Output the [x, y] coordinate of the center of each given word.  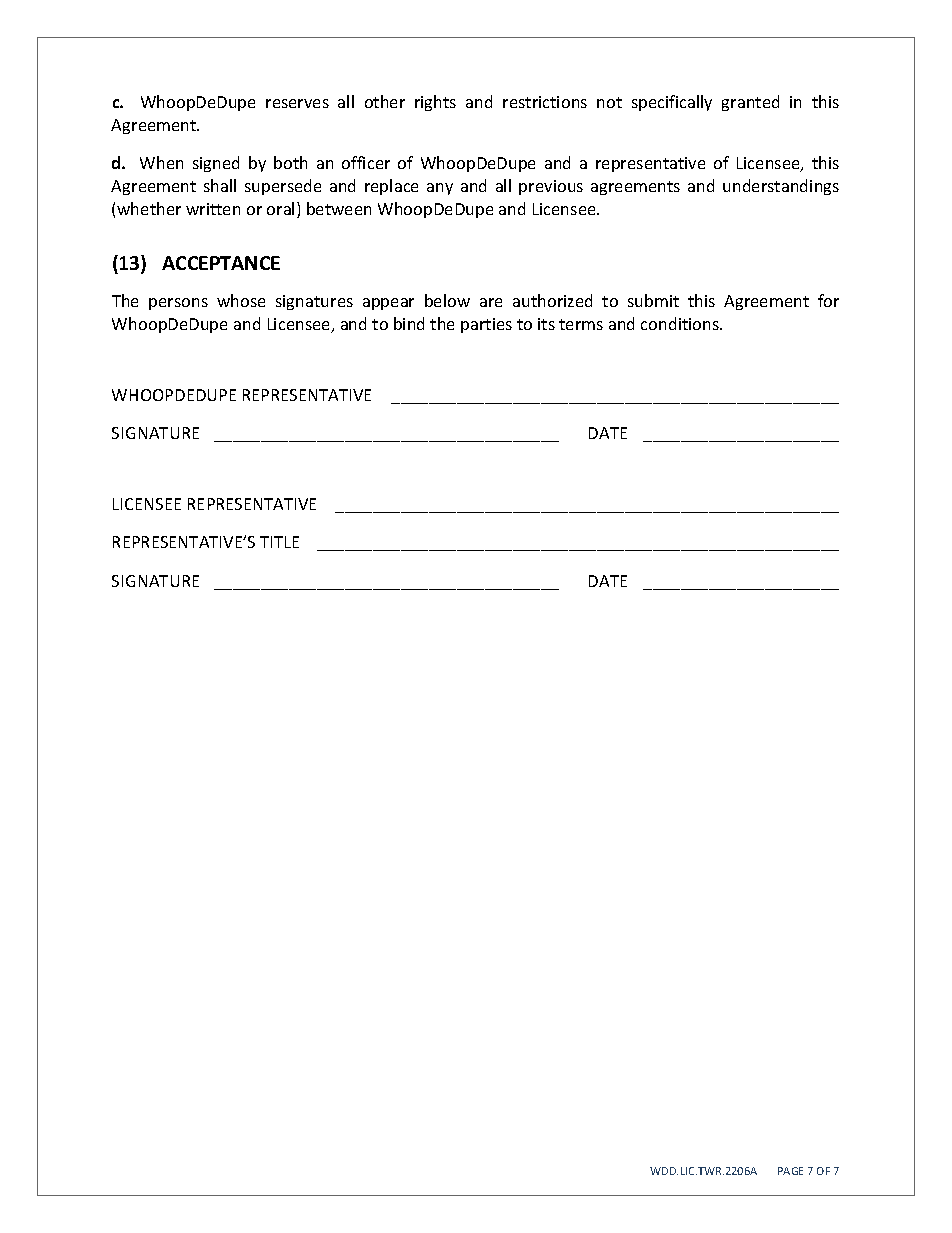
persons [178, 304]
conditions [681, 323]
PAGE [790, 1171]
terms [581, 324]
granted [750, 103]
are [491, 302]
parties [486, 325]
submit [653, 300]
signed [216, 164]
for [828, 300]
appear [388, 304]
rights [435, 103]
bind [409, 323]
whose [241, 300]
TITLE [279, 542]
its [546, 324]
